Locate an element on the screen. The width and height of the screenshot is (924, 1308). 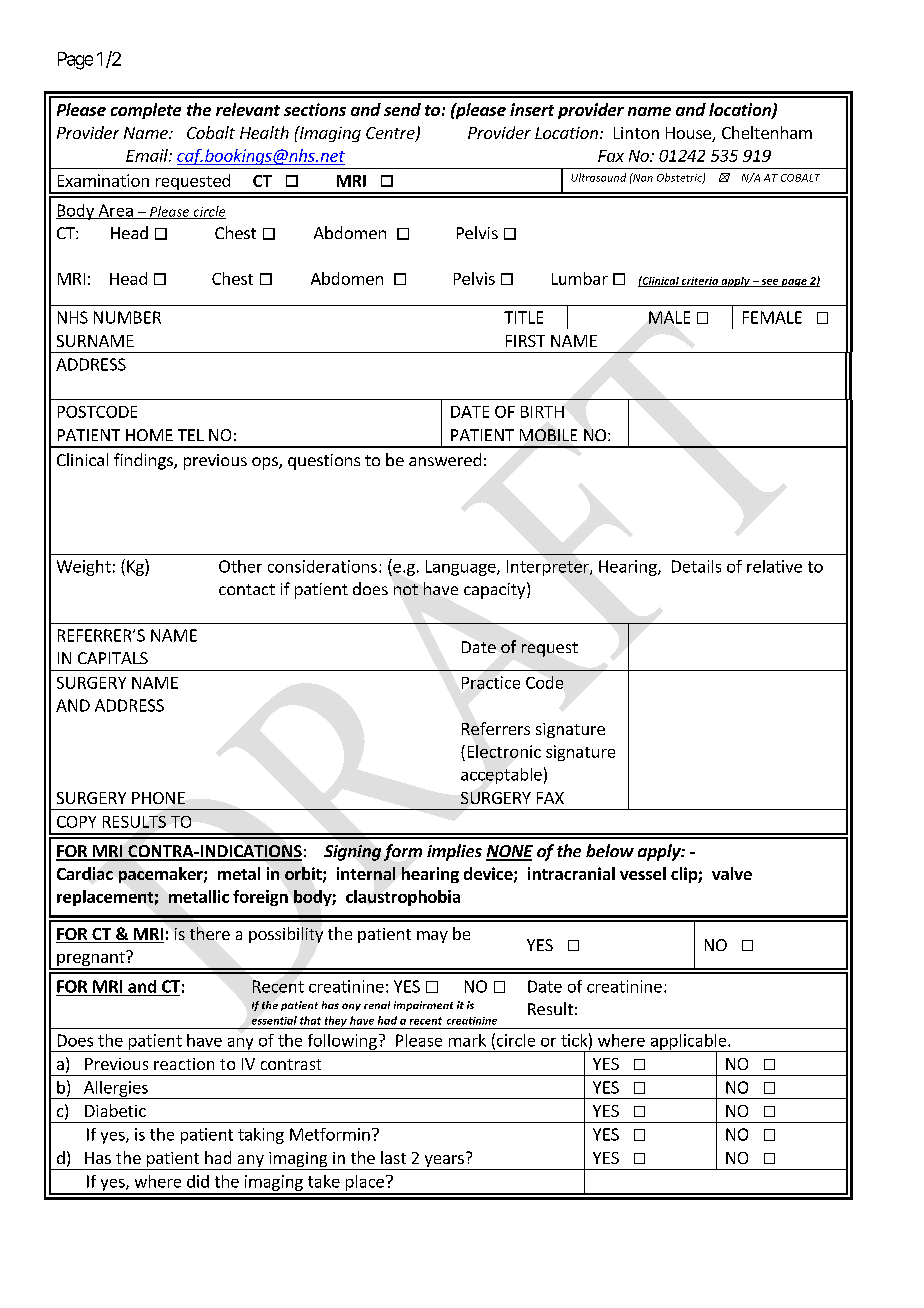
Centre is located at coordinates (391, 134).
